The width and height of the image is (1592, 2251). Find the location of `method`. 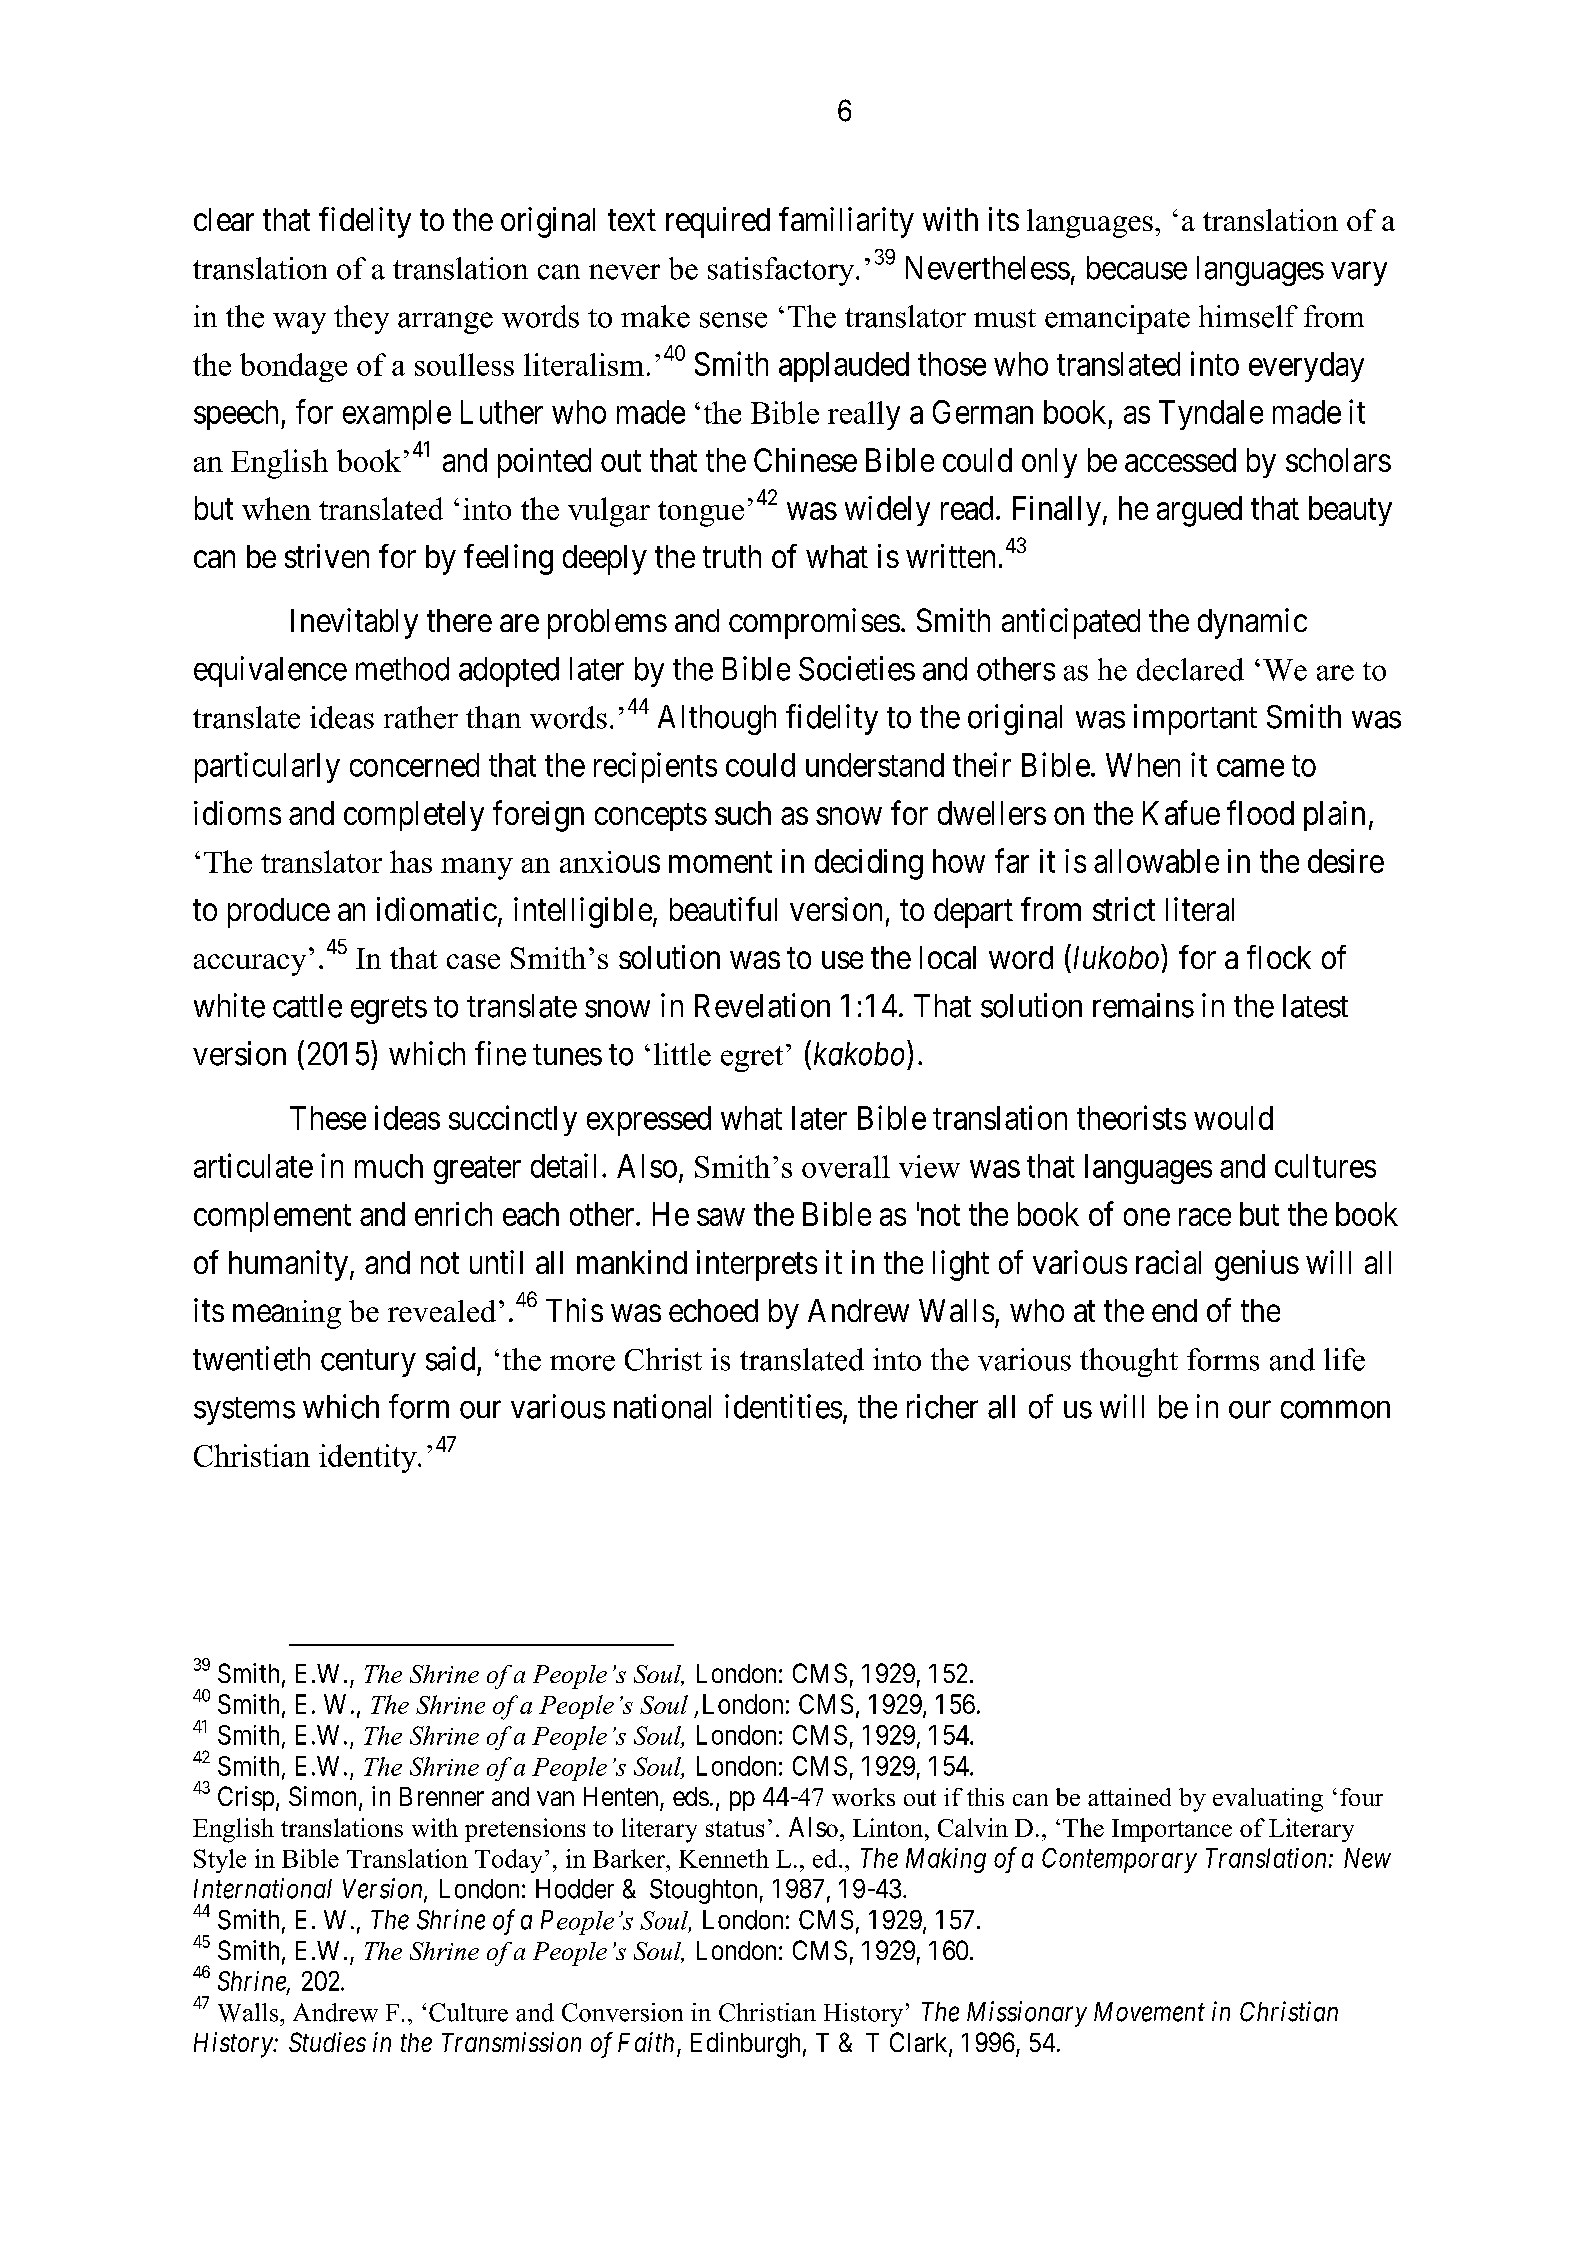

method is located at coordinates (402, 669).
